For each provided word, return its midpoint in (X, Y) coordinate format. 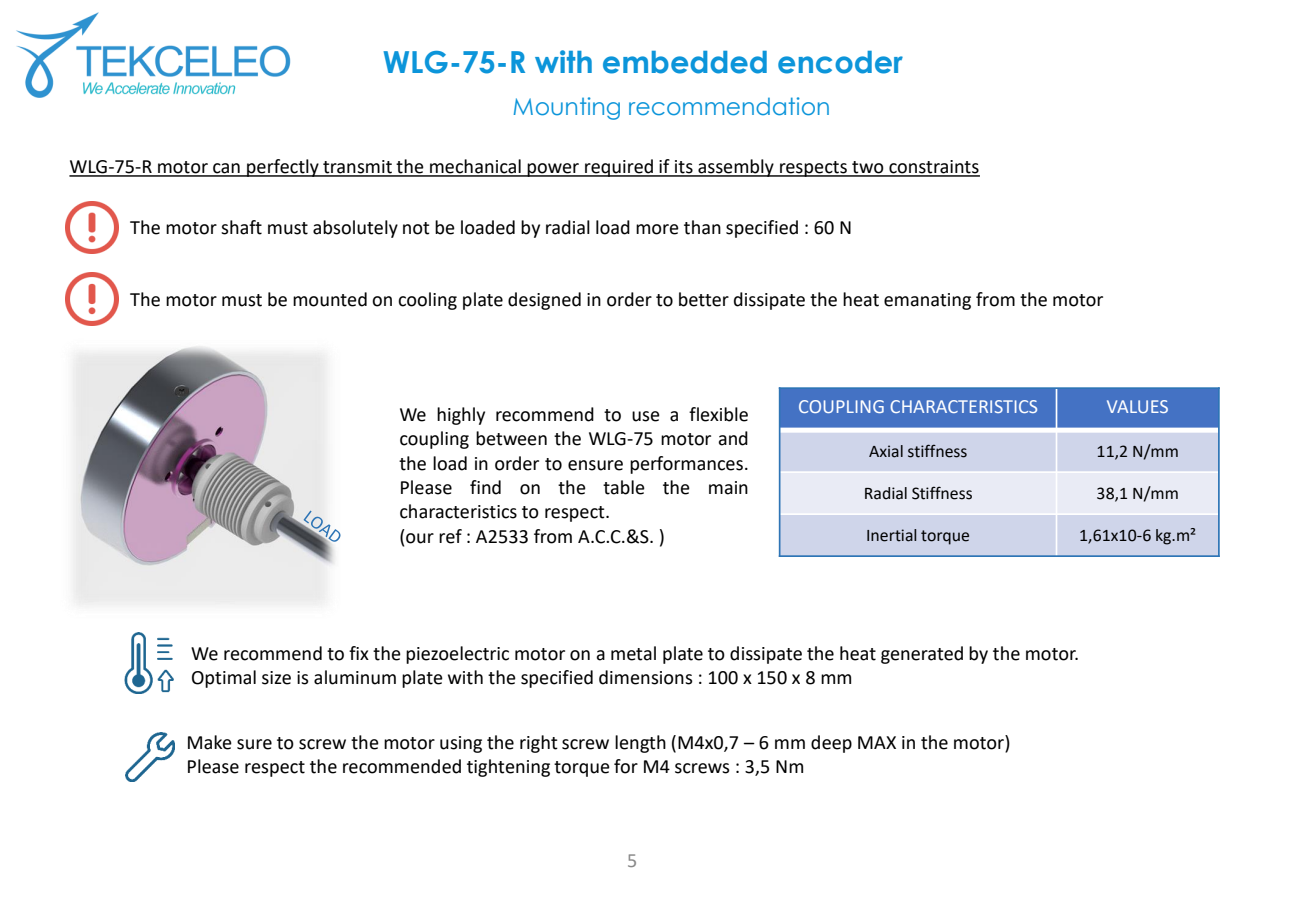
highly (461, 416)
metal (633, 653)
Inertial (891, 535)
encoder (840, 62)
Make (210, 742)
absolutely (355, 229)
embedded (685, 62)
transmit (357, 168)
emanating (927, 301)
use (646, 416)
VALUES (1137, 406)
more (657, 229)
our (420, 538)
